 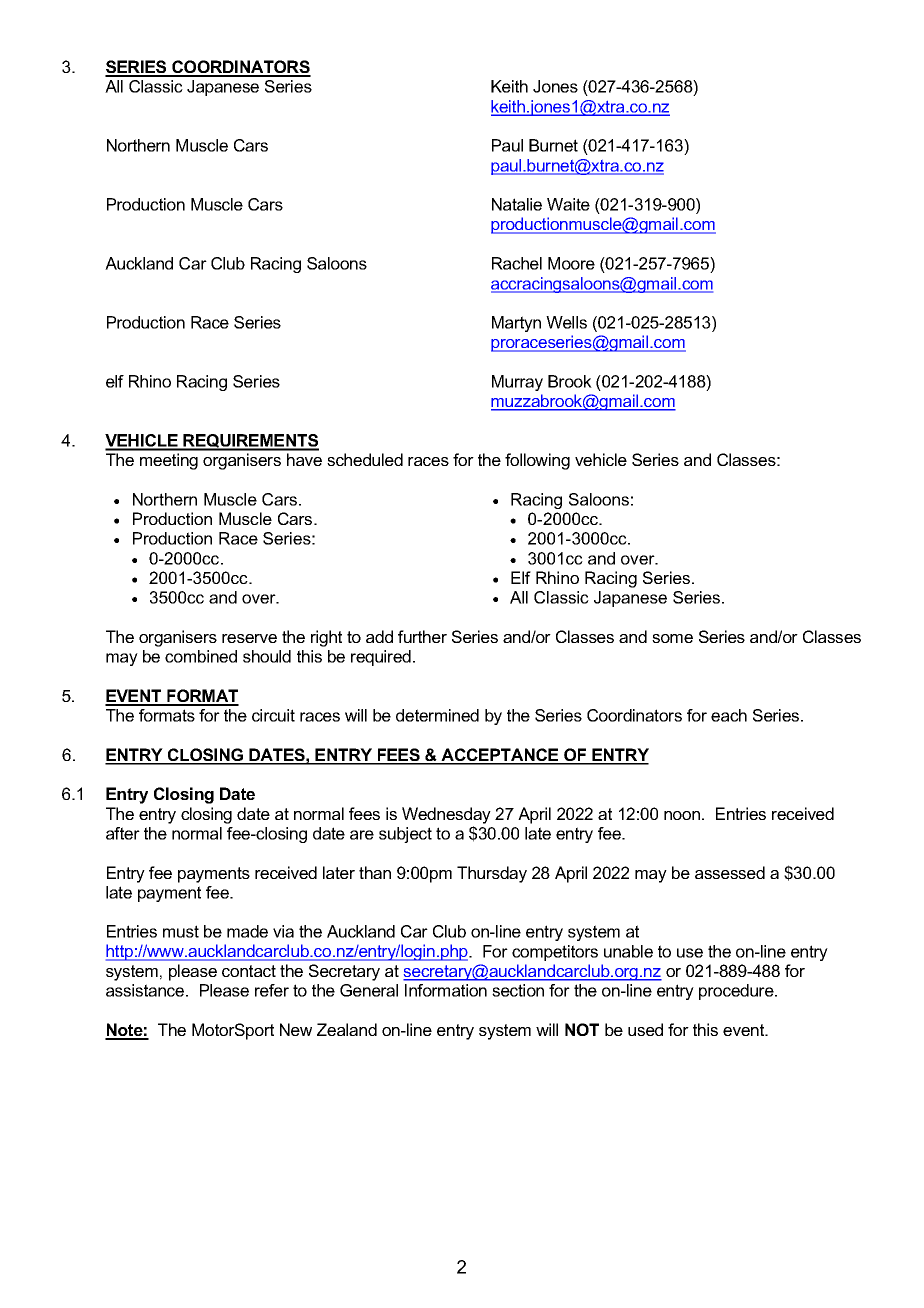 I want to click on scheduled, so click(x=365, y=459).
